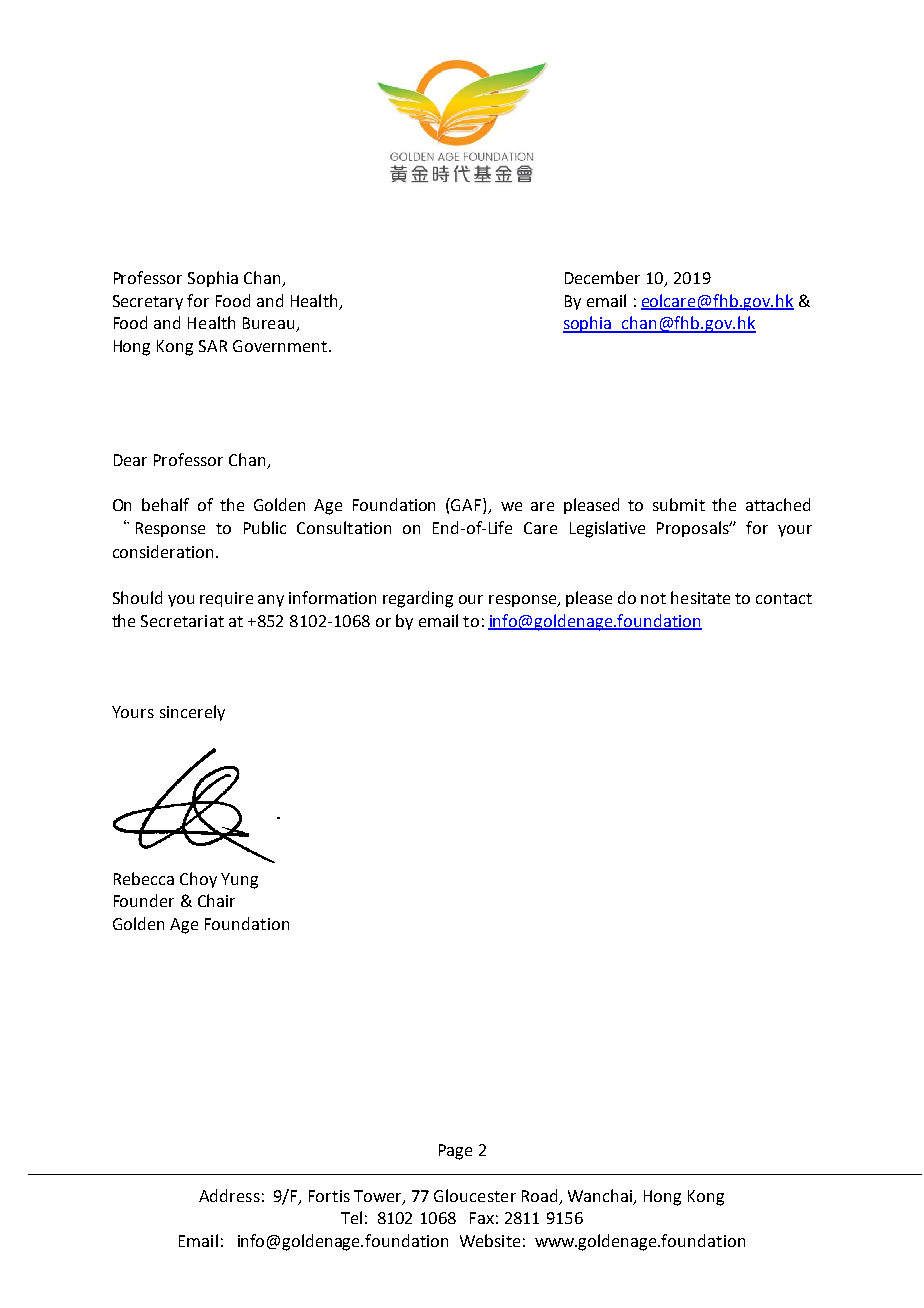  I want to click on Gloucester, so click(475, 1195).
